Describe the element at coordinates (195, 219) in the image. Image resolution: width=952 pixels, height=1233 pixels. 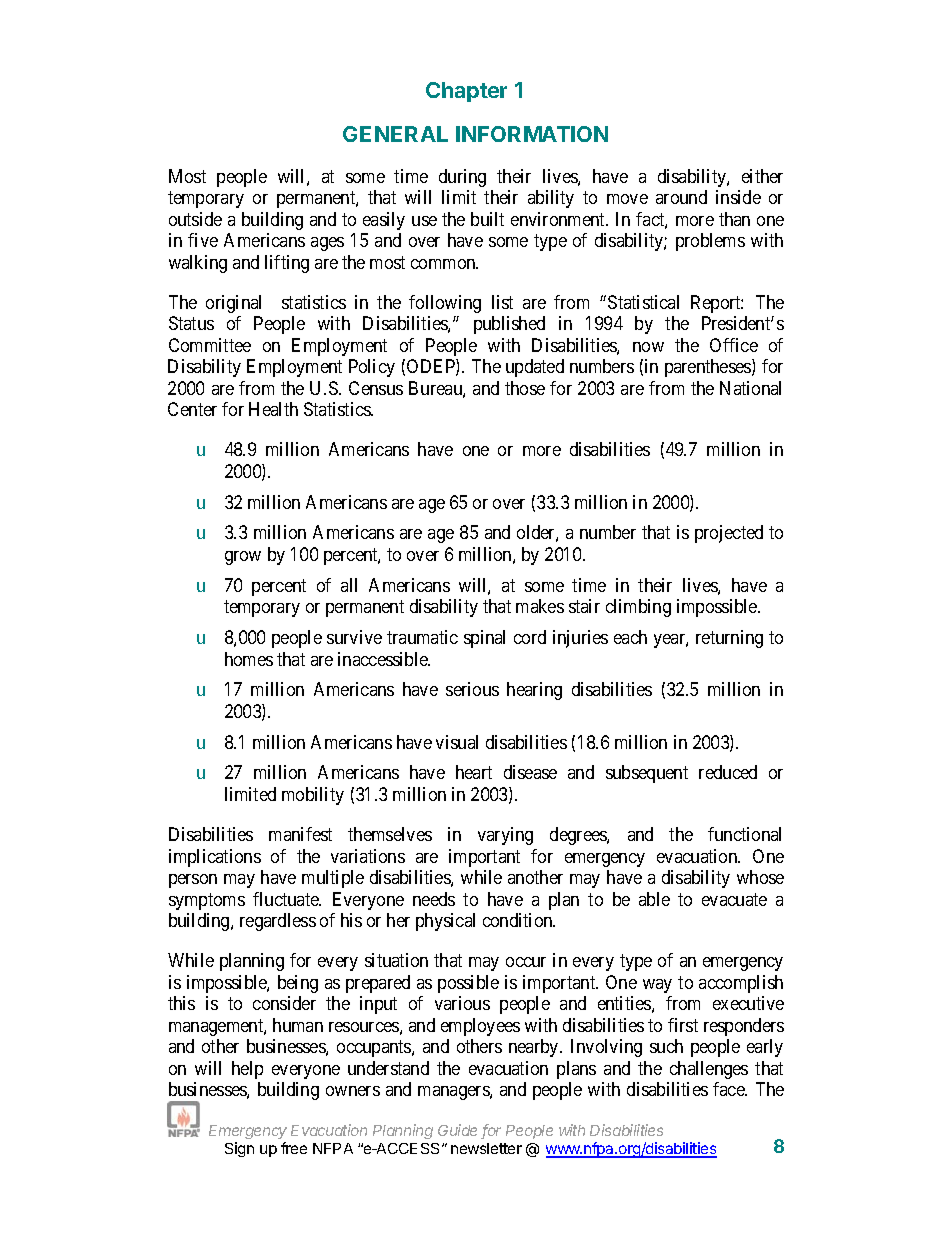
I see `outside` at that location.
